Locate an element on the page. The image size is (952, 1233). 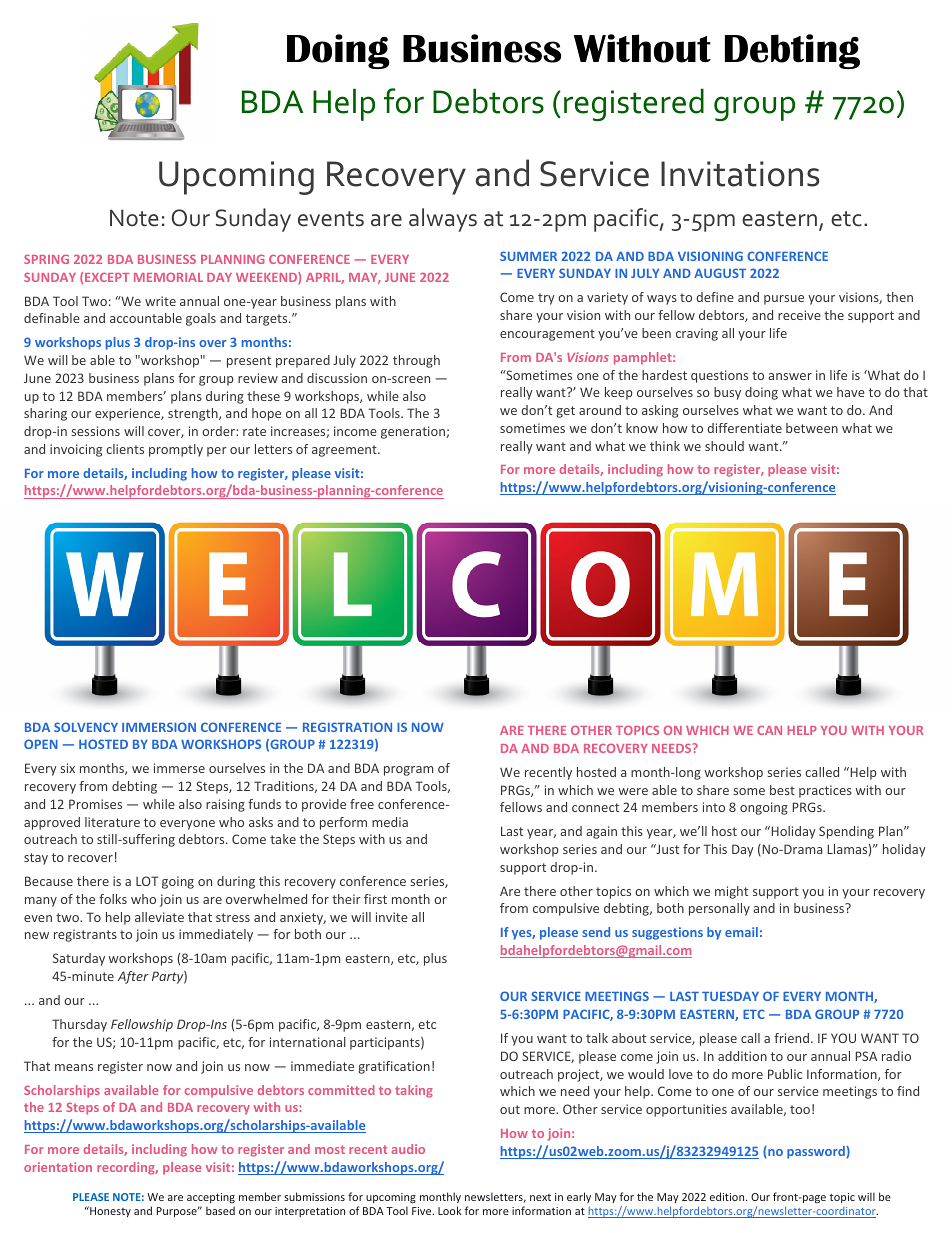
MEMORIAL is located at coordinates (168, 277).
